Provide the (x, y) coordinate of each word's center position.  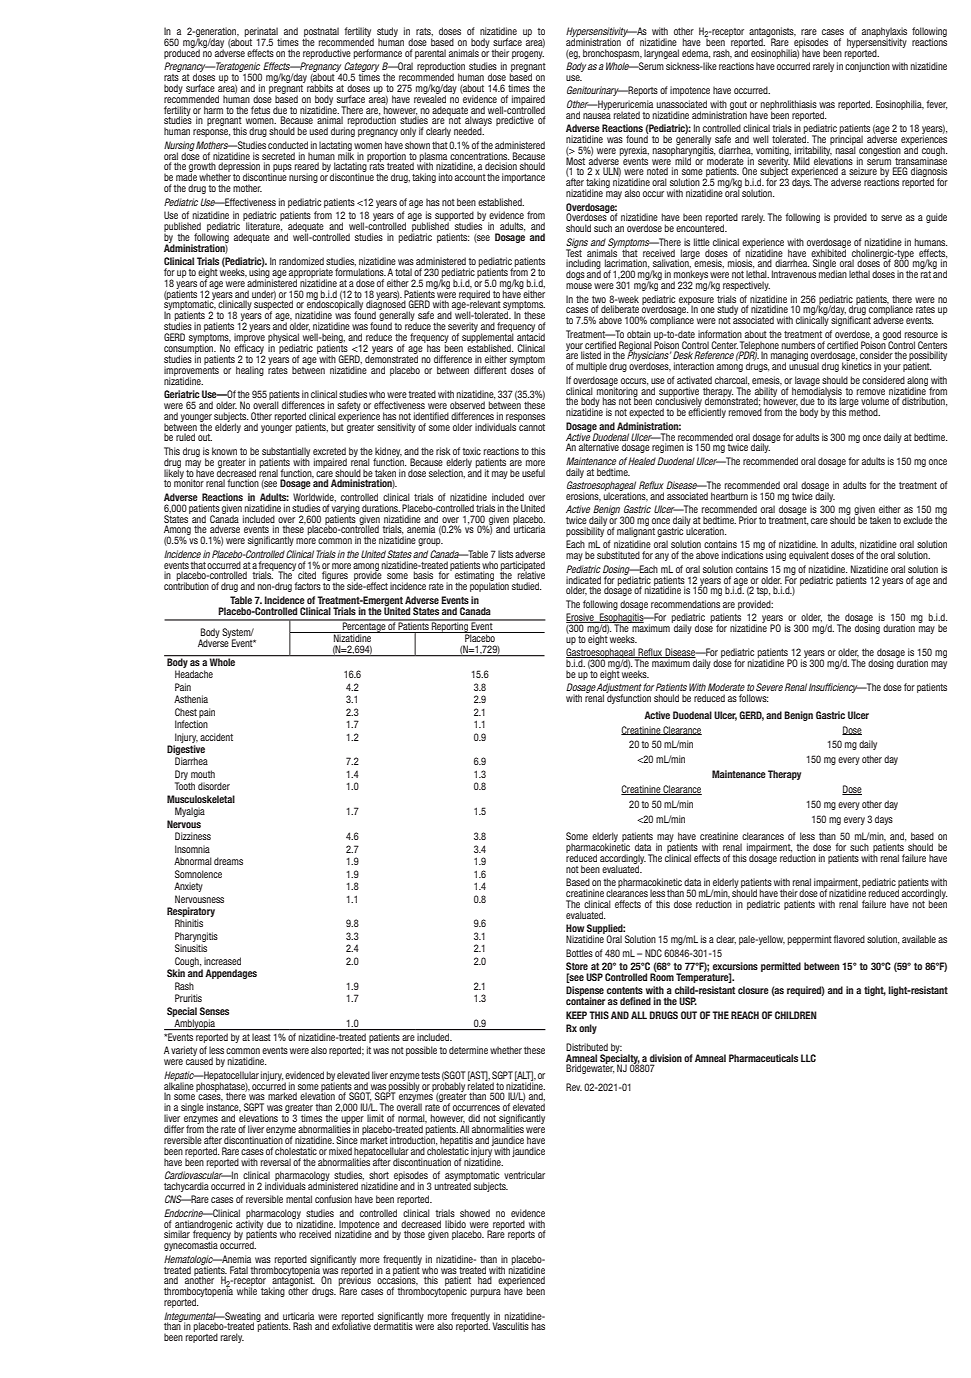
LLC (808, 1058)
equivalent (809, 556)
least (261, 1037)
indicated (583, 580)
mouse (579, 286)
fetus (260, 110)
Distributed (587, 1047)
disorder (214, 786)
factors (307, 586)
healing (250, 371)
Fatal (239, 1270)
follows (753, 698)
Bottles (579, 953)
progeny (528, 55)
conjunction (867, 67)
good (892, 336)
